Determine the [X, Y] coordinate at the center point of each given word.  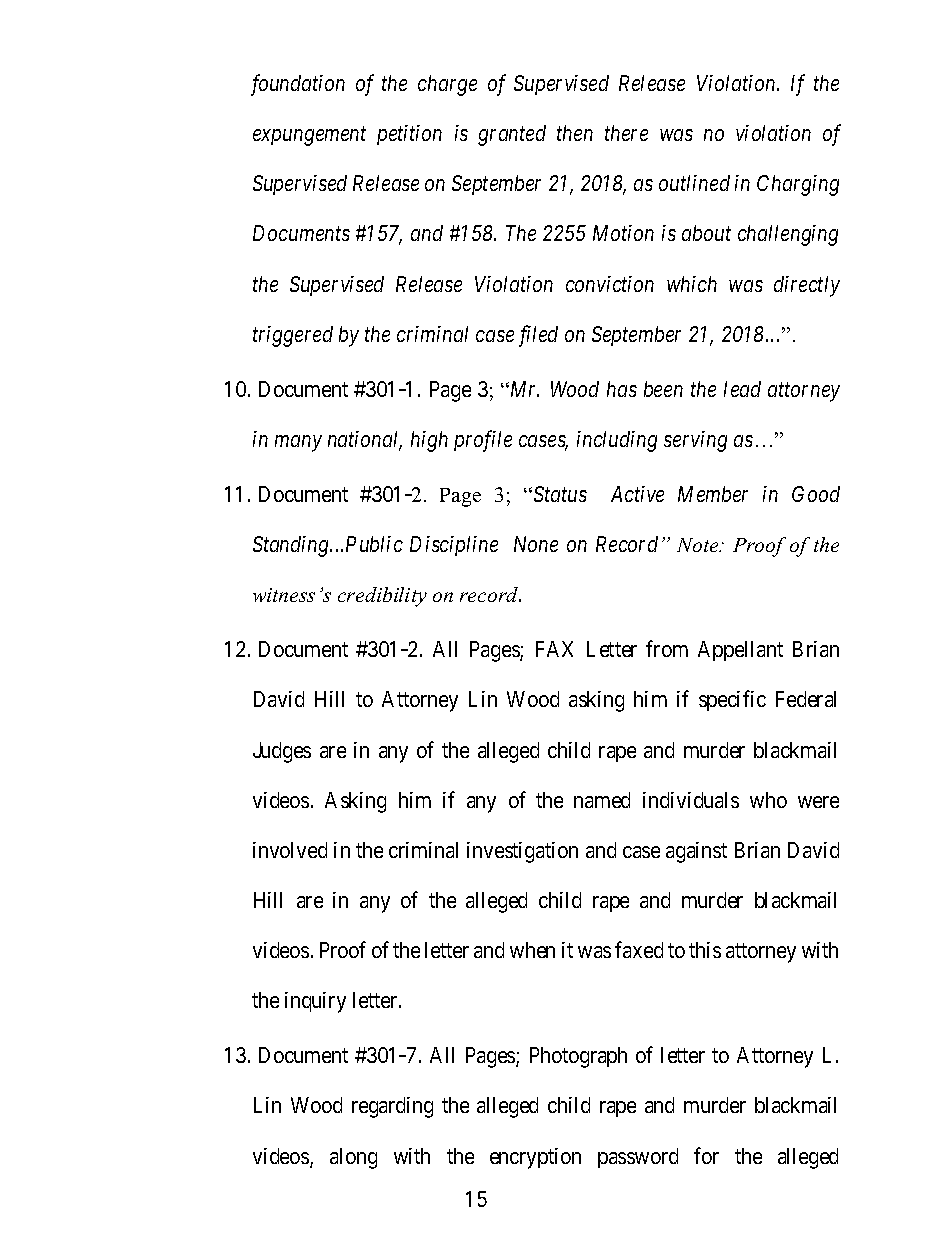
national [365, 440]
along [353, 1158]
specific [732, 701]
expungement [309, 136]
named [602, 800]
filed [538, 336]
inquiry [315, 1002]
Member [713, 494]
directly [807, 286]
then [575, 133]
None [536, 544]
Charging [798, 185]
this [705, 950]
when [532, 950]
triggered [293, 336]
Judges [282, 752]
